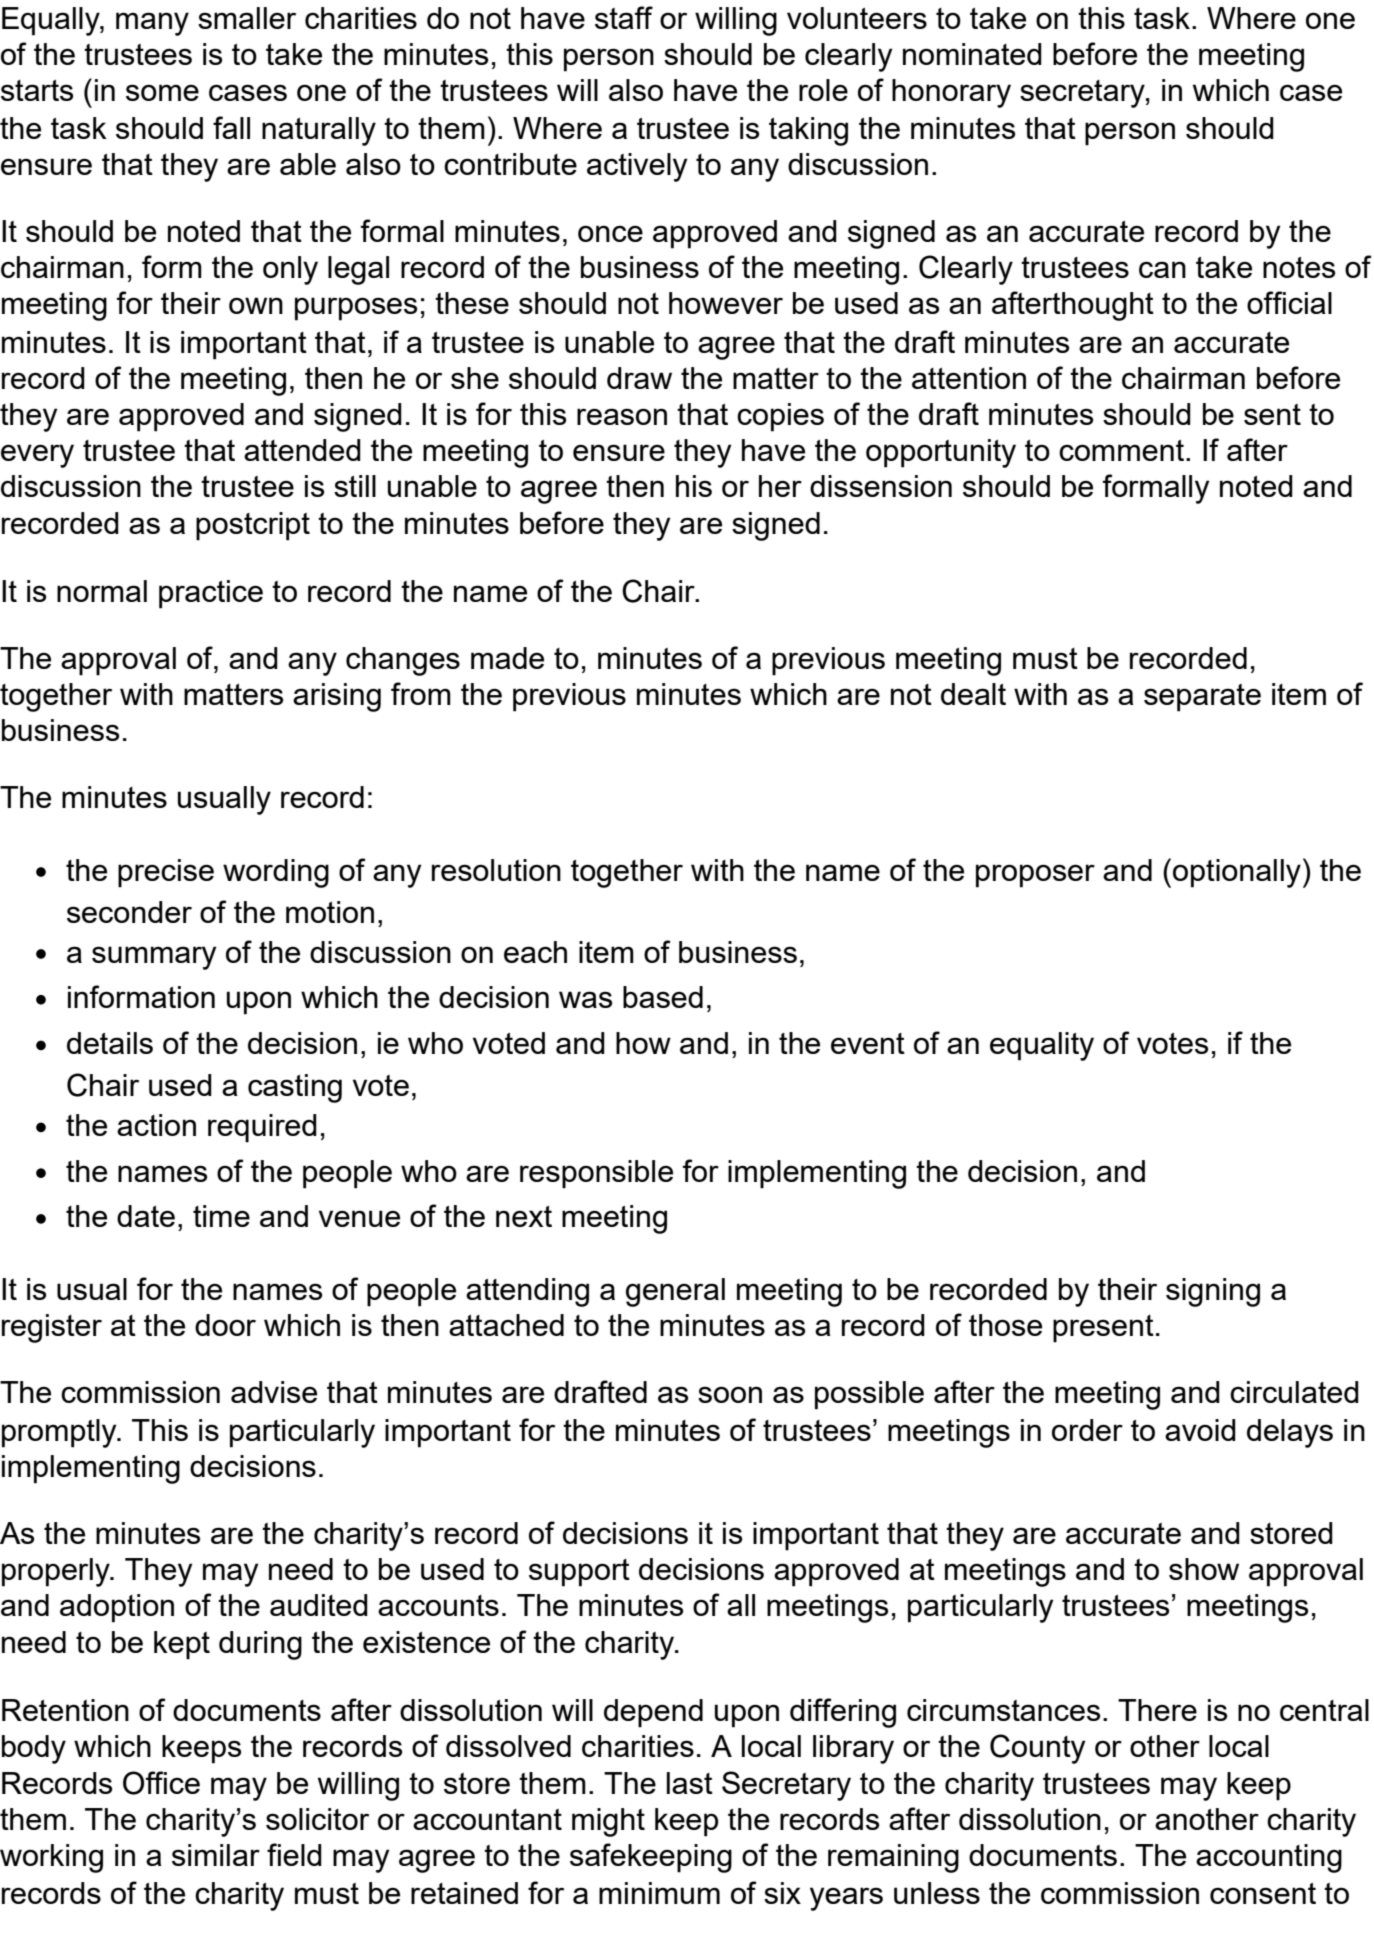 The width and height of the screenshot is (1374, 1942). I want to click on separate, so click(1202, 698).
